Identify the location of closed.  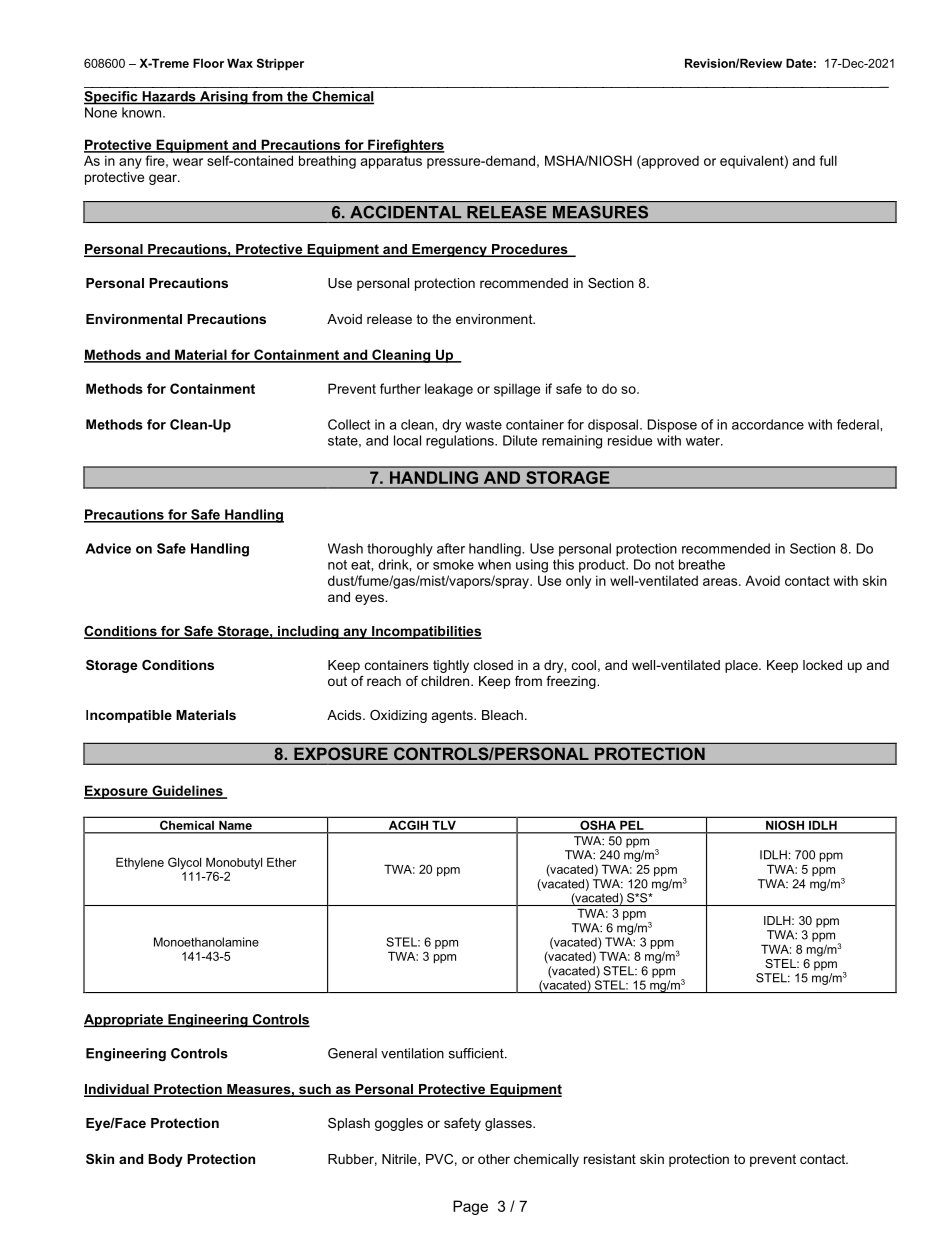
(493, 665).
